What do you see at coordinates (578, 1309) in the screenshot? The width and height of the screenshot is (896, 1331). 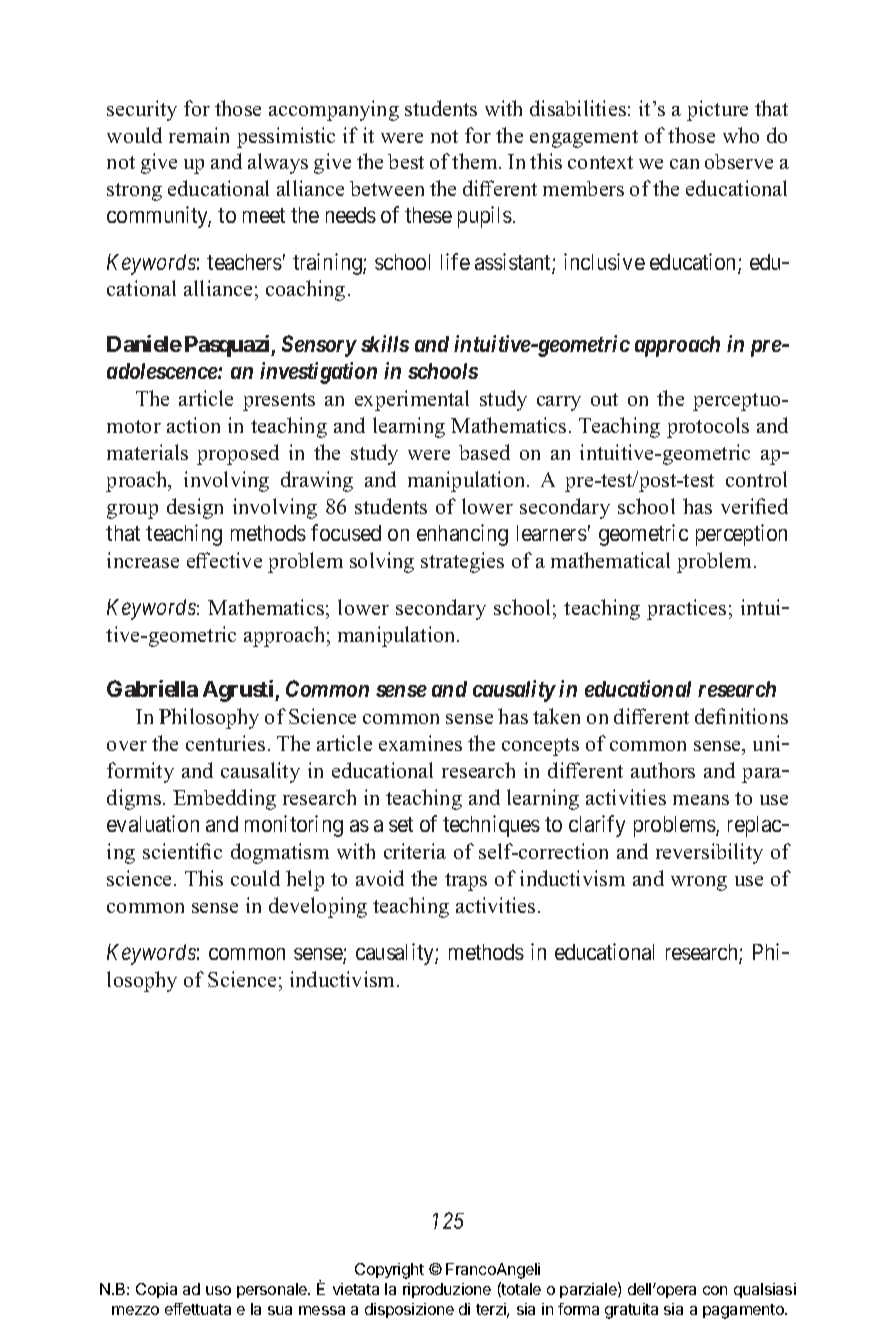 I see `forma` at bounding box center [578, 1309].
